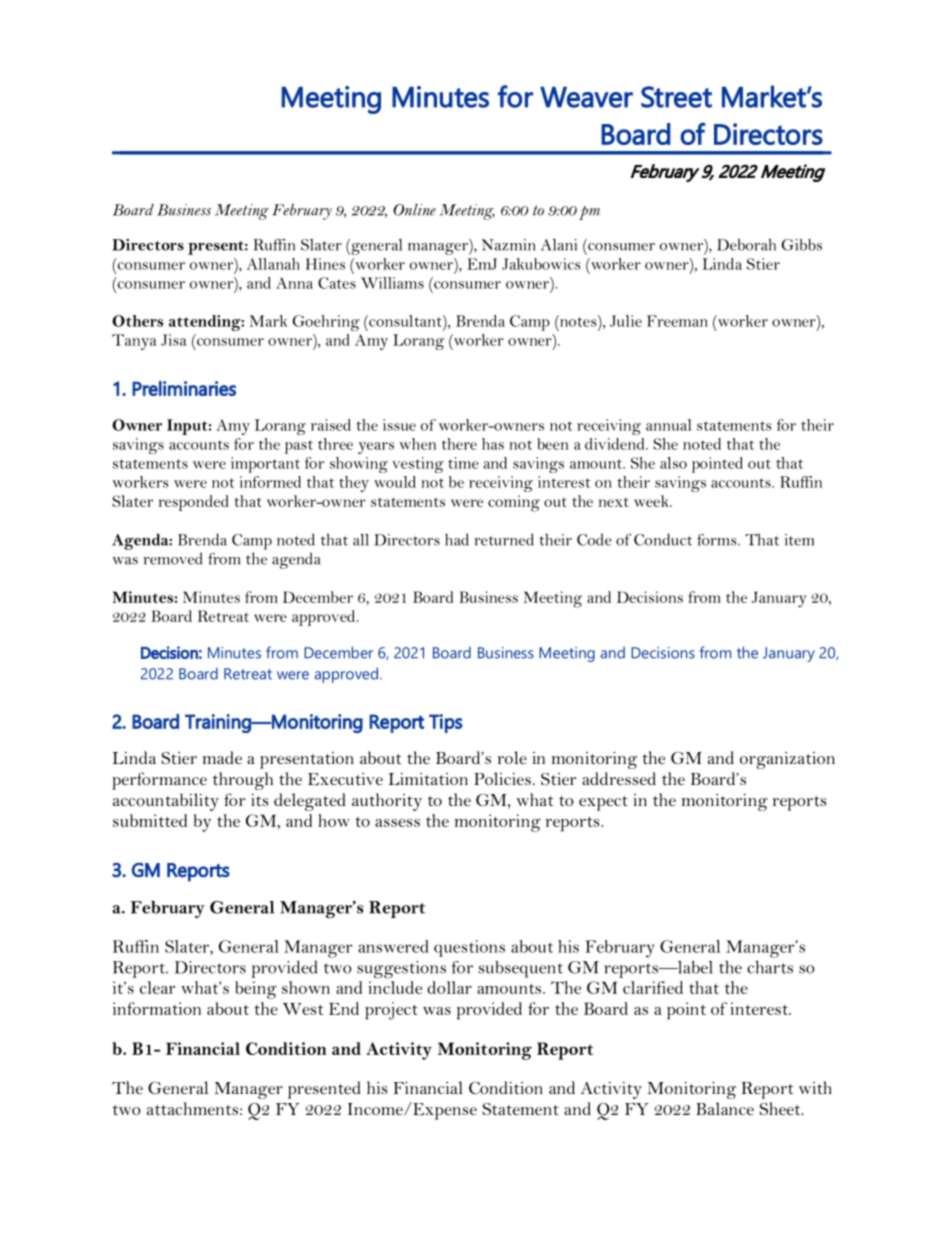 The image size is (952, 1233). What do you see at coordinates (192, 1108) in the image?
I see `attachments` at bounding box center [192, 1108].
